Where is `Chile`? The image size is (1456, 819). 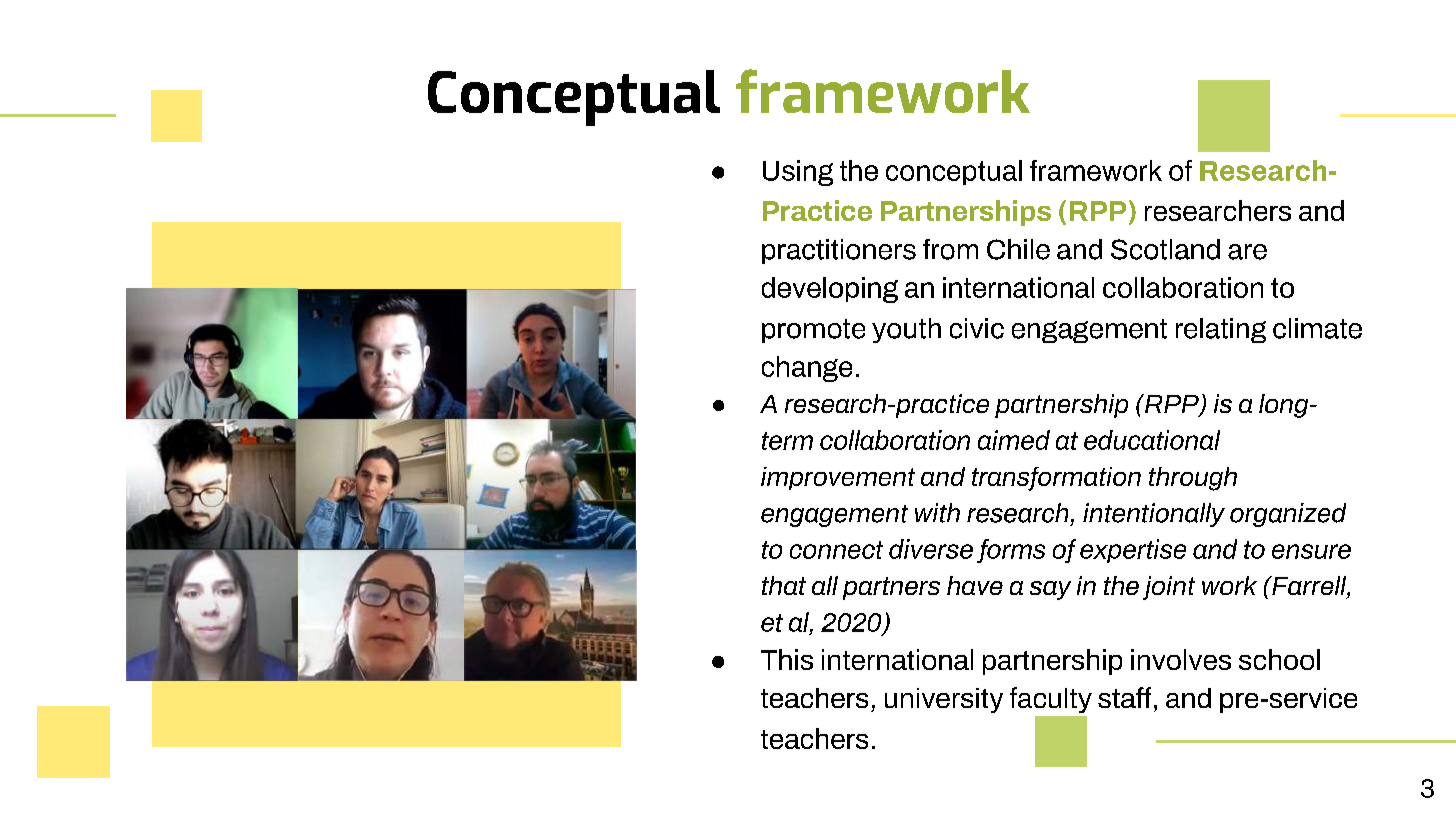 Chile is located at coordinates (1018, 249).
